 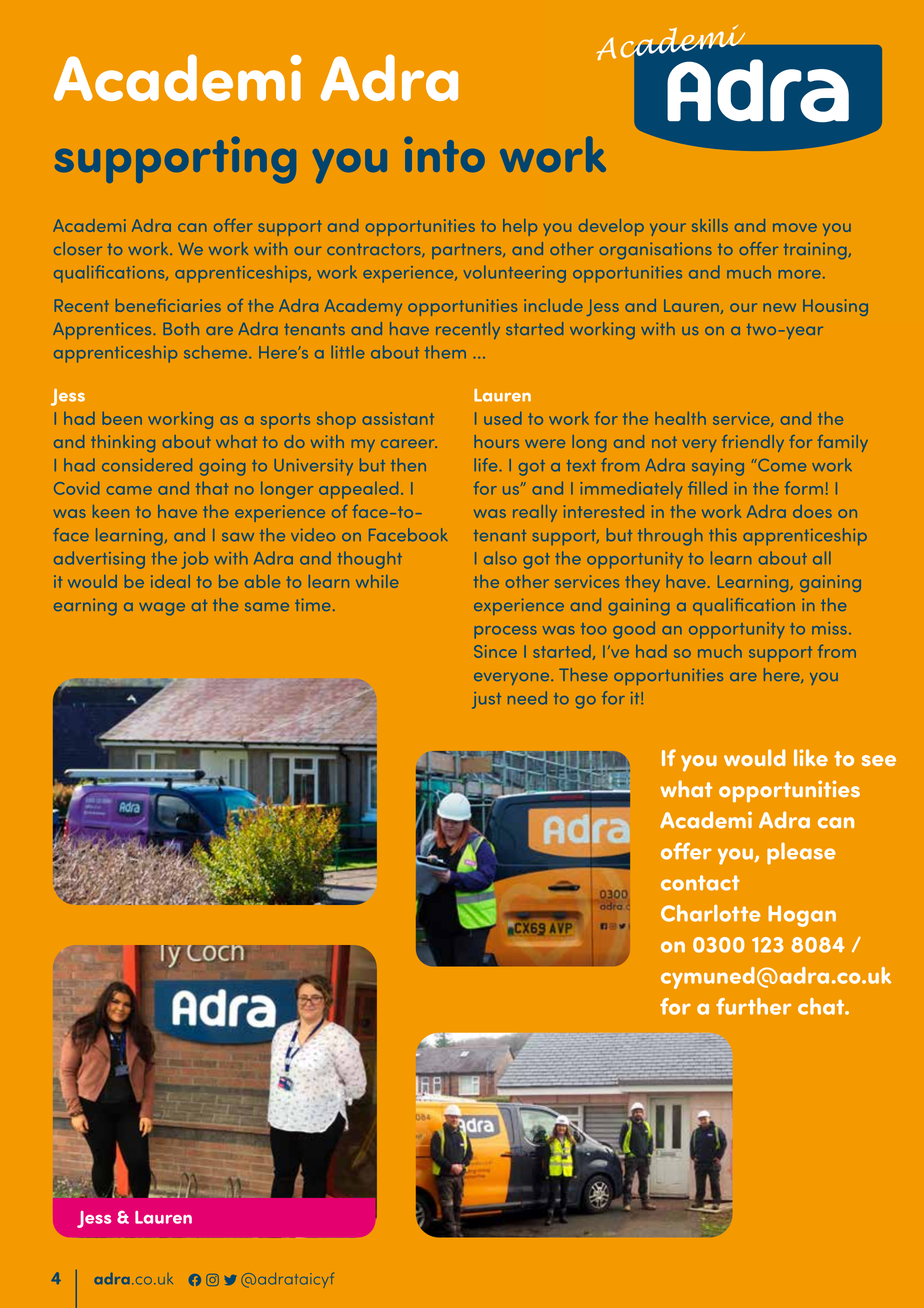 What do you see at coordinates (147, 465) in the screenshot?
I see `considered` at bounding box center [147, 465].
